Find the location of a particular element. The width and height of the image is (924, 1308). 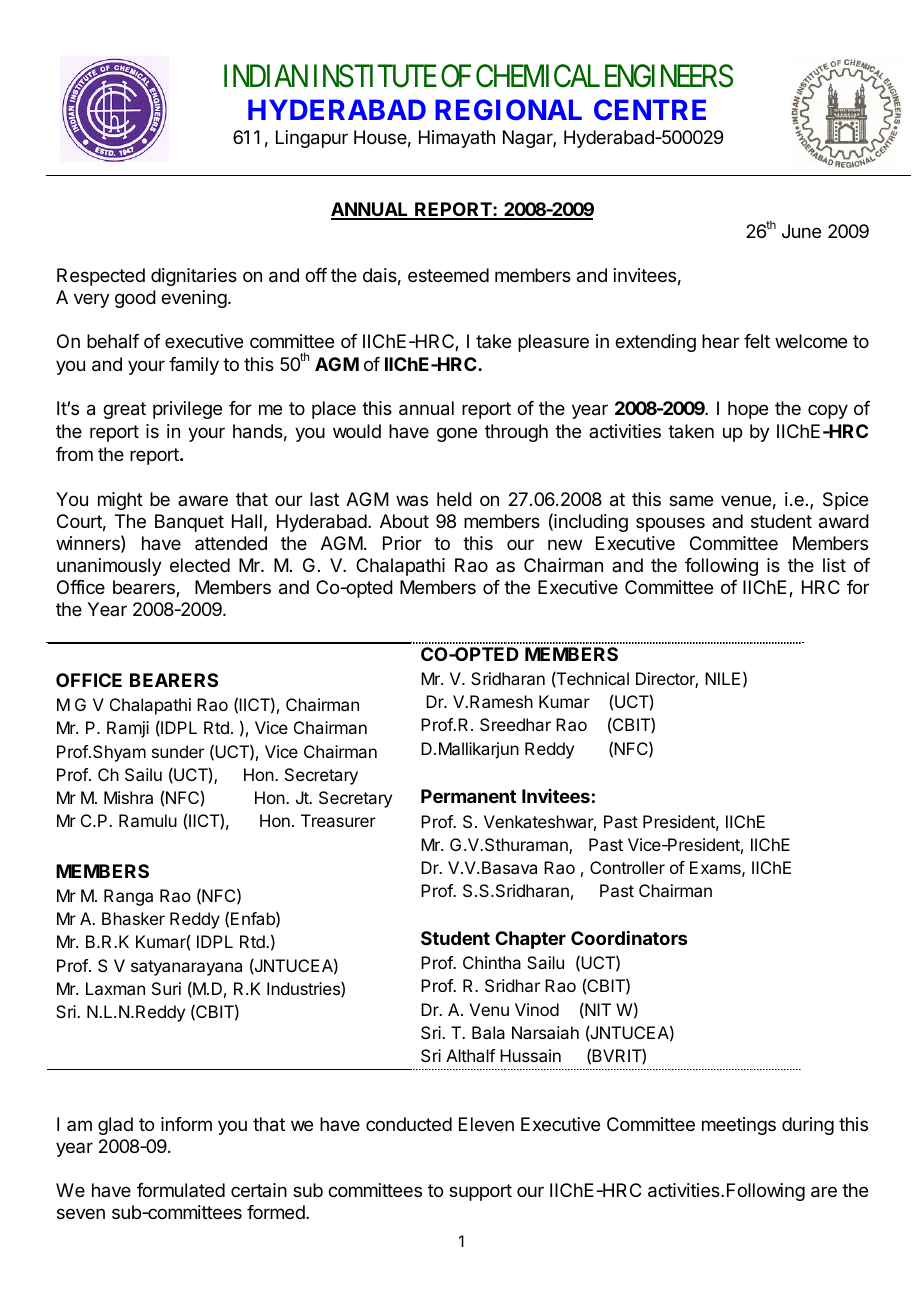

support is located at coordinates (480, 1192).
